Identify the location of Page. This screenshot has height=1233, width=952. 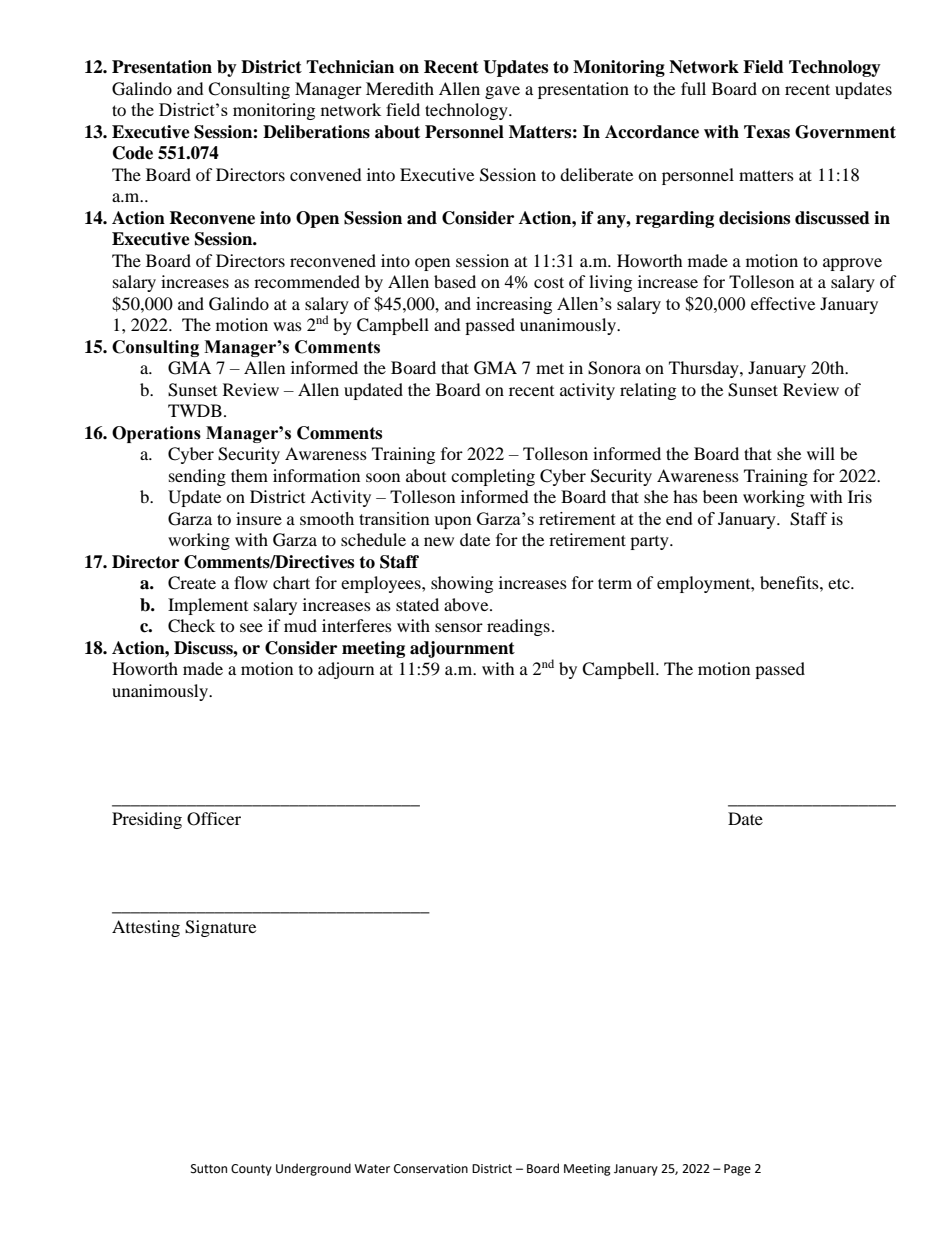
(737, 1170).
